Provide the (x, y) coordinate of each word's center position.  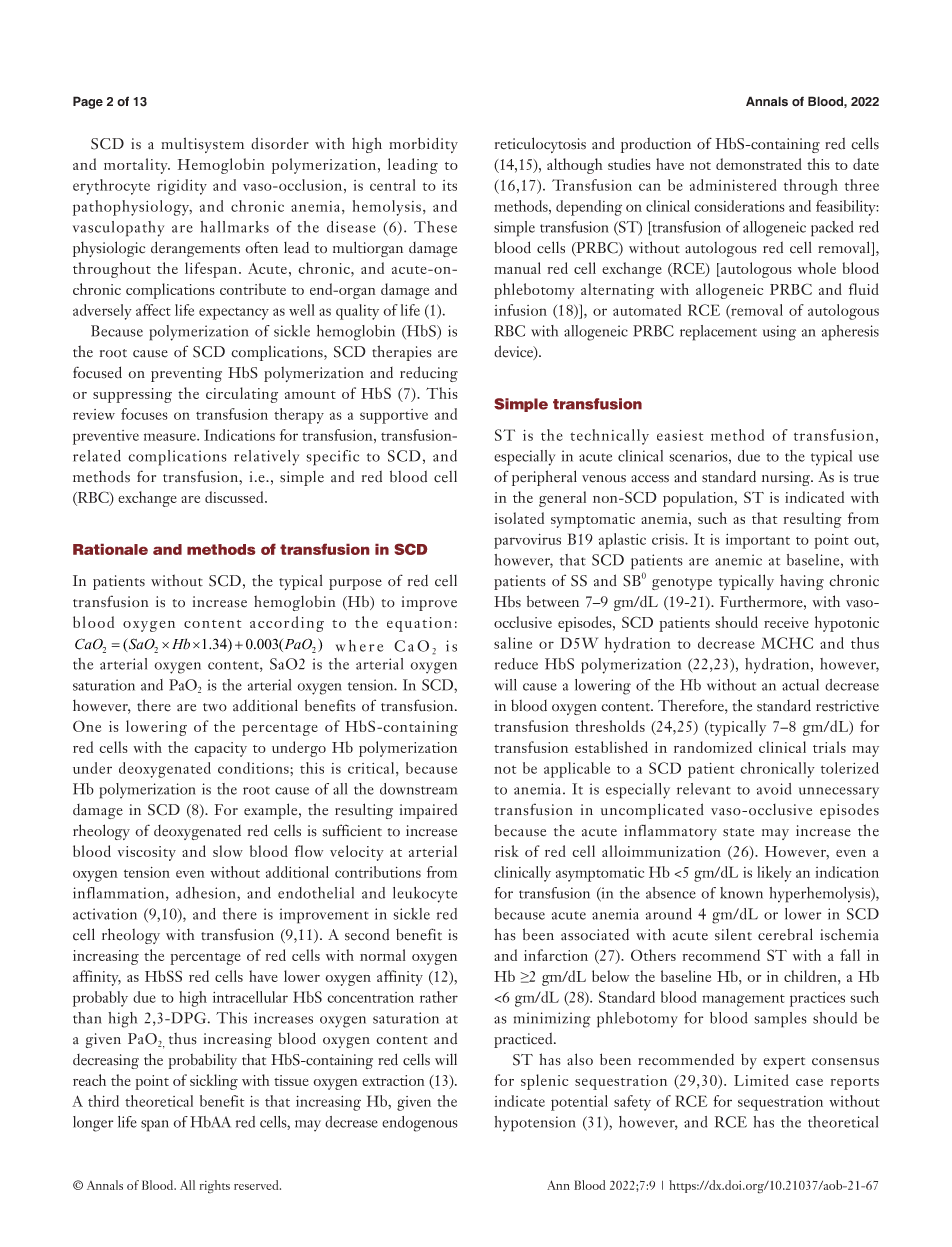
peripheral (544, 478)
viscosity (147, 853)
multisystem (202, 145)
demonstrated (759, 164)
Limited (761, 1080)
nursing (787, 478)
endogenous (420, 1124)
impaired (428, 811)
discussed (235, 497)
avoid (774, 789)
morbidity (423, 145)
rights (215, 1187)
